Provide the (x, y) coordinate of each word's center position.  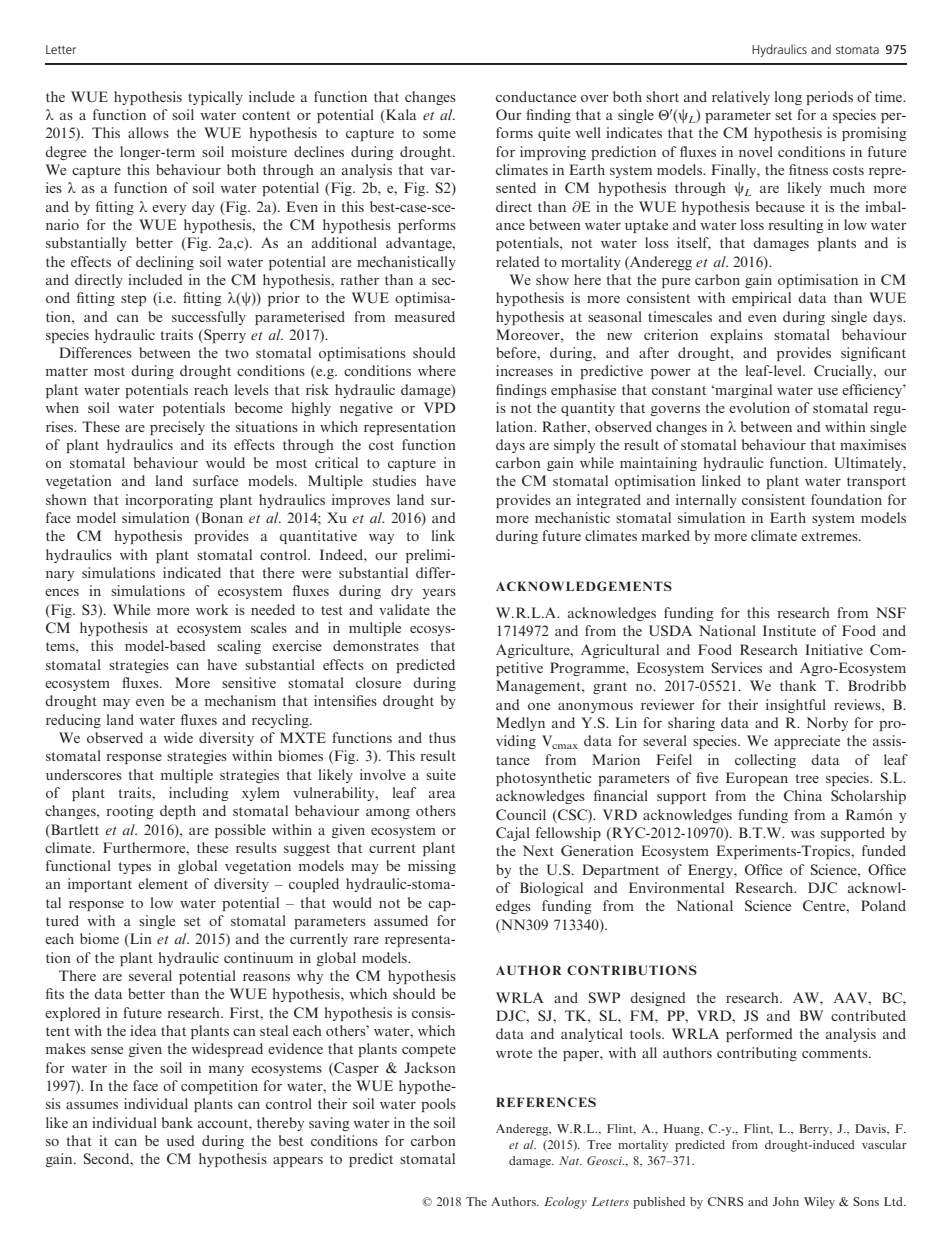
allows (148, 132)
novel (756, 151)
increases (524, 370)
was (803, 834)
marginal (742, 391)
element (163, 883)
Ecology (565, 1203)
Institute (789, 630)
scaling (239, 647)
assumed (401, 920)
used (180, 1140)
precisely (177, 428)
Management (539, 687)
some (439, 134)
